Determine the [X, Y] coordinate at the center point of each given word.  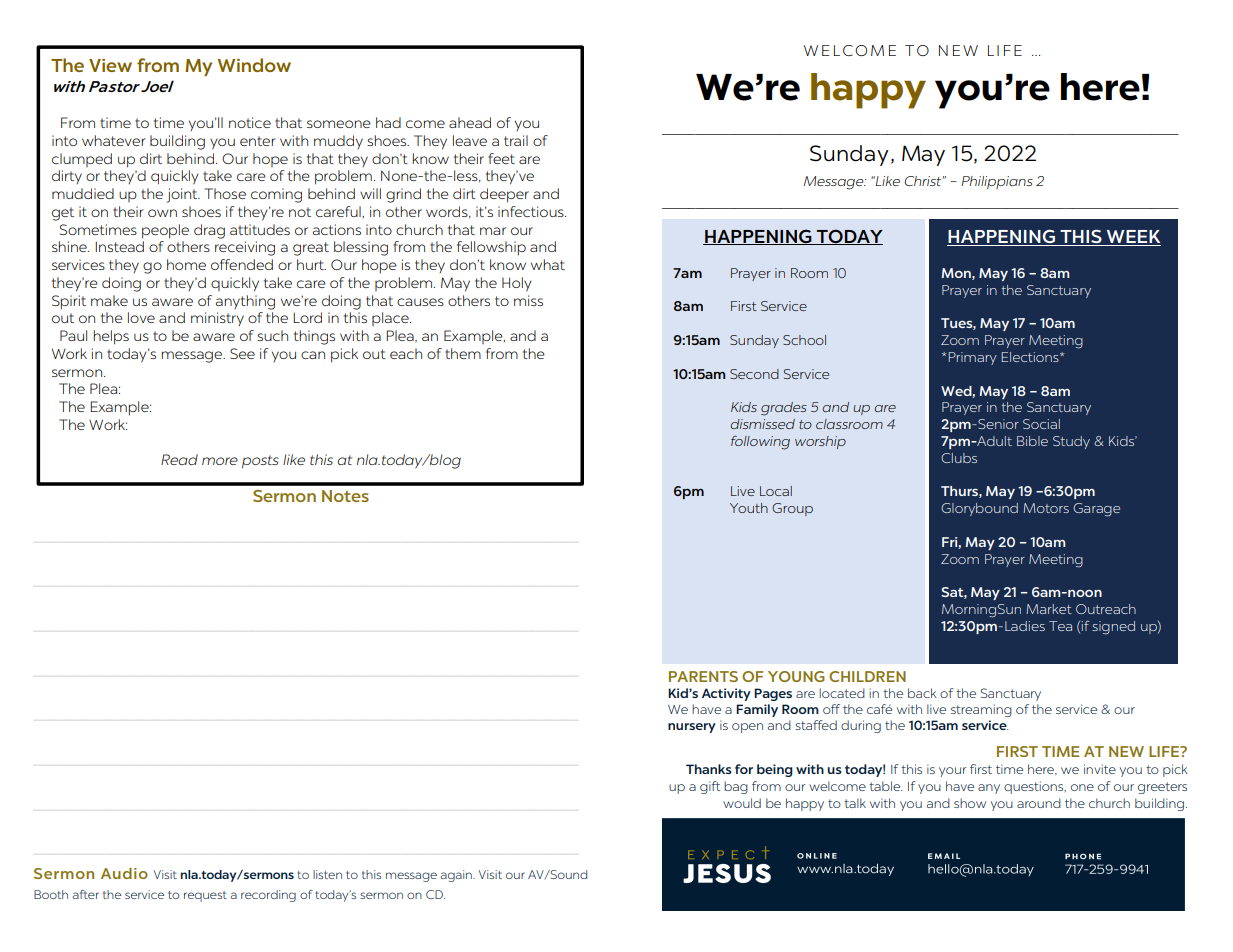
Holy [517, 284]
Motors [1046, 508]
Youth [749, 508]
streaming [981, 710]
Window [254, 65]
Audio [124, 873]
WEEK [1132, 238]
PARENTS [703, 676]
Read [179, 459]
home [186, 264]
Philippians [997, 182]
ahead [470, 122]
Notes [345, 496]
